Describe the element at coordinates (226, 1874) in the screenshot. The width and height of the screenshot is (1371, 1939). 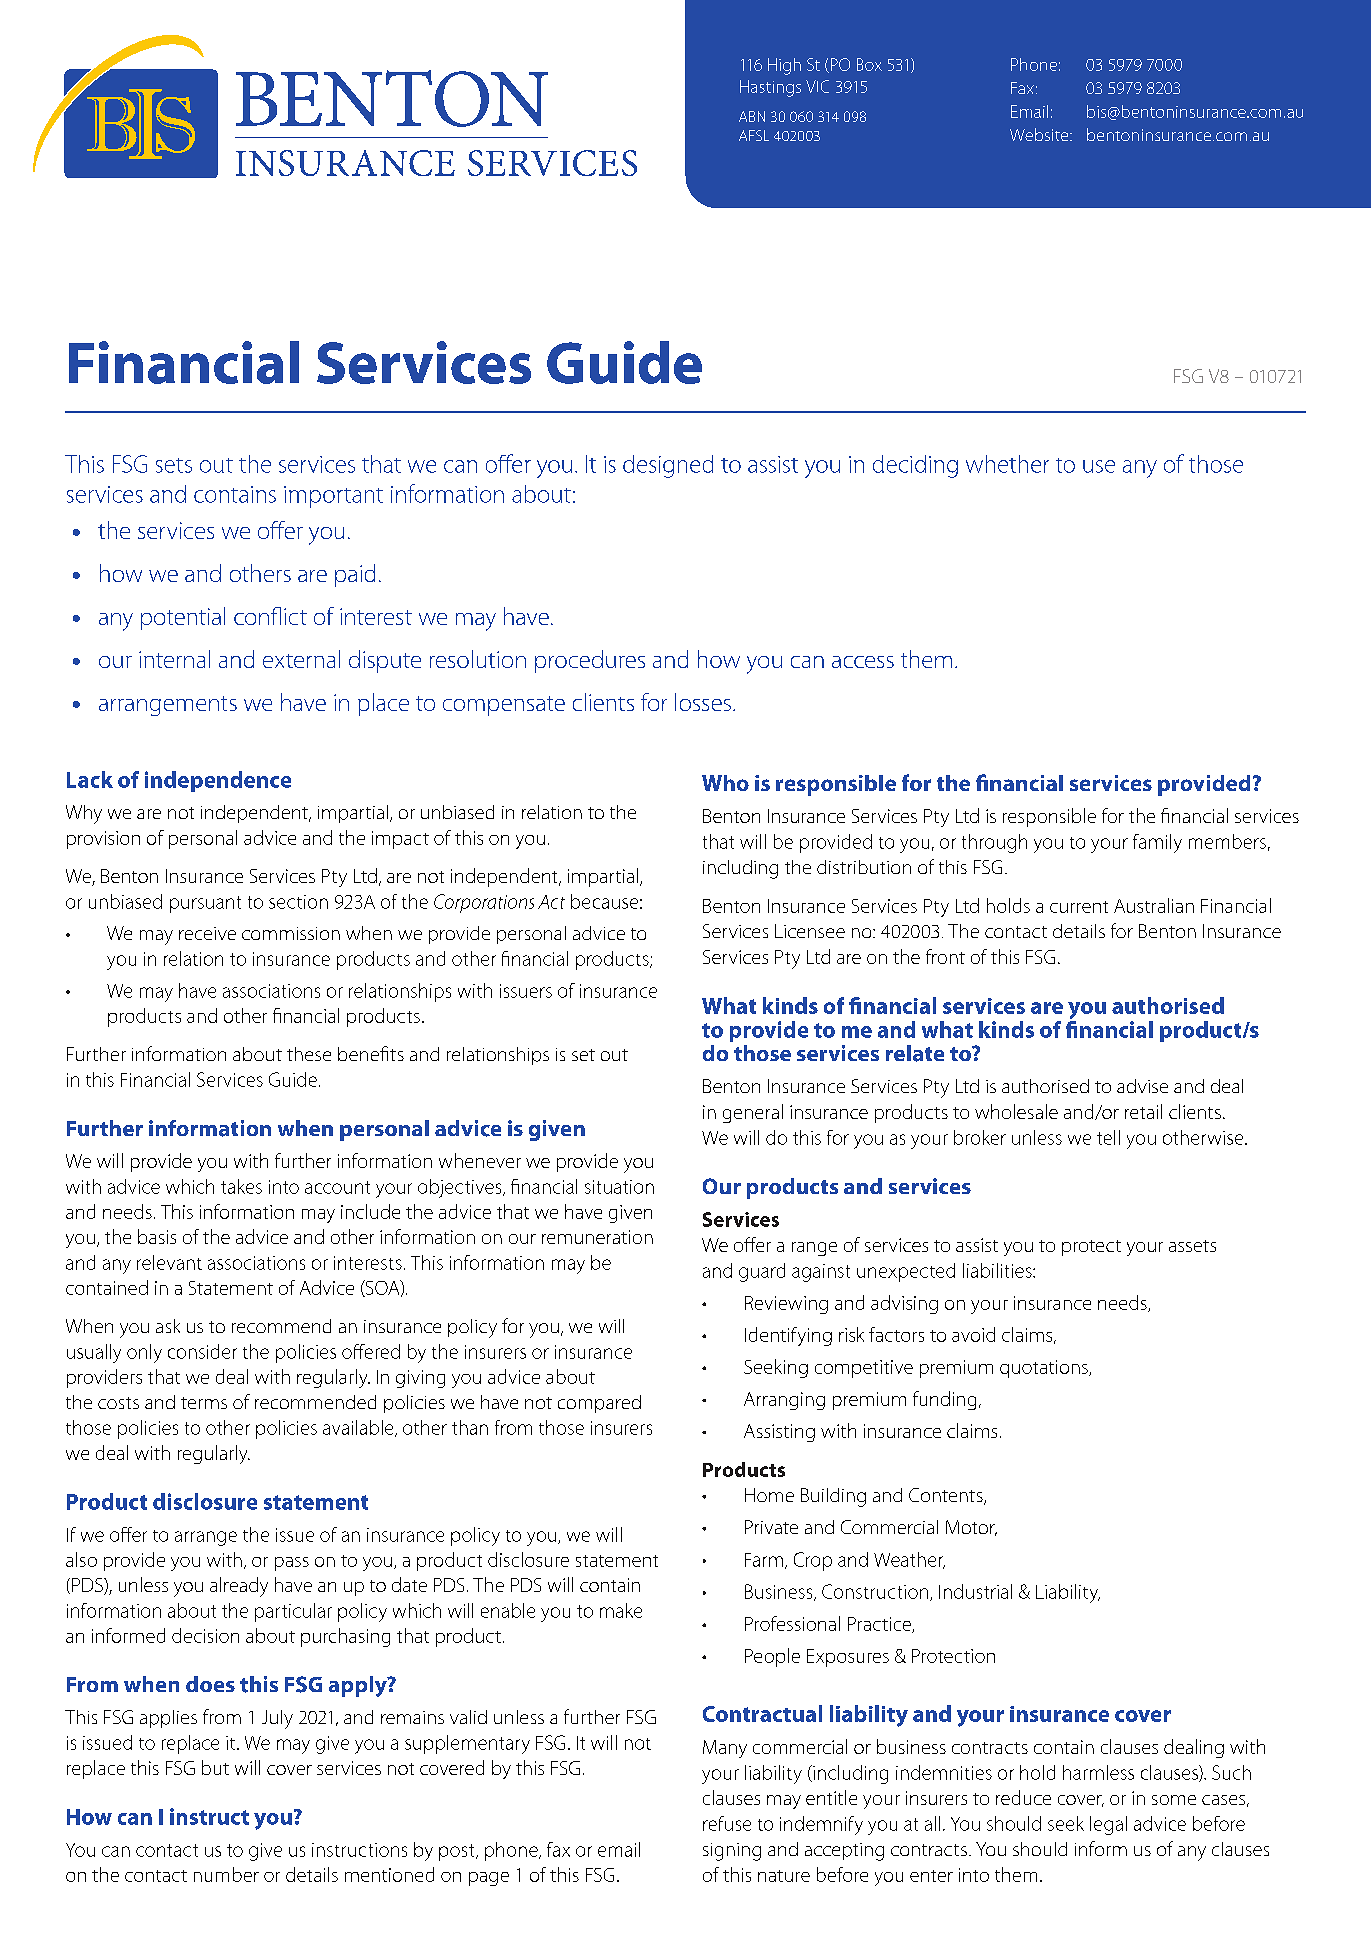
I see `number` at that location.
